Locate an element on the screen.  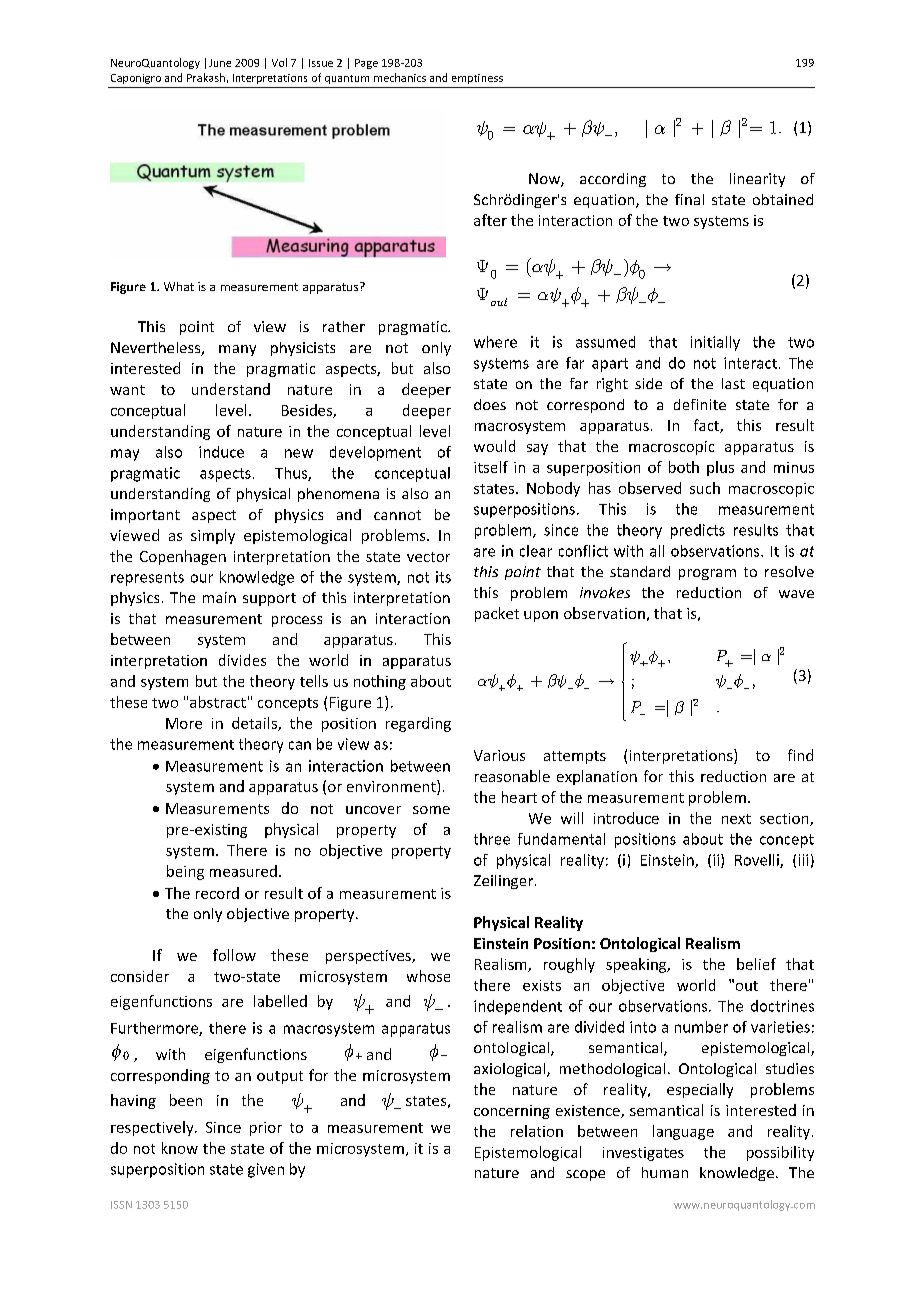
given is located at coordinates (266, 1170).
